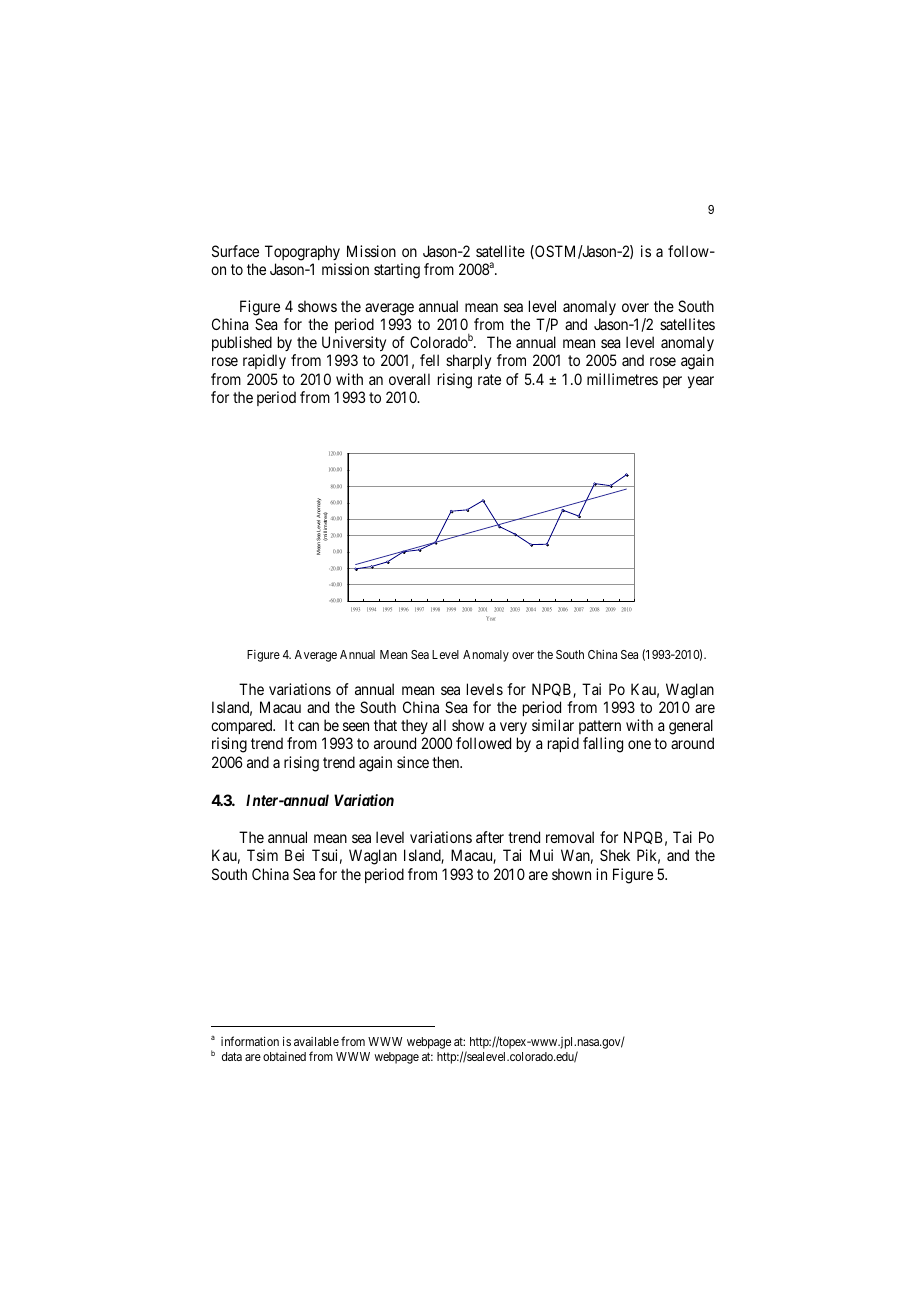 The height and width of the screenshot is (1308, 924). What do you see at coordinates (397, 271) in the screenshot?
I see `starting` at bounding box center [397, 271].
